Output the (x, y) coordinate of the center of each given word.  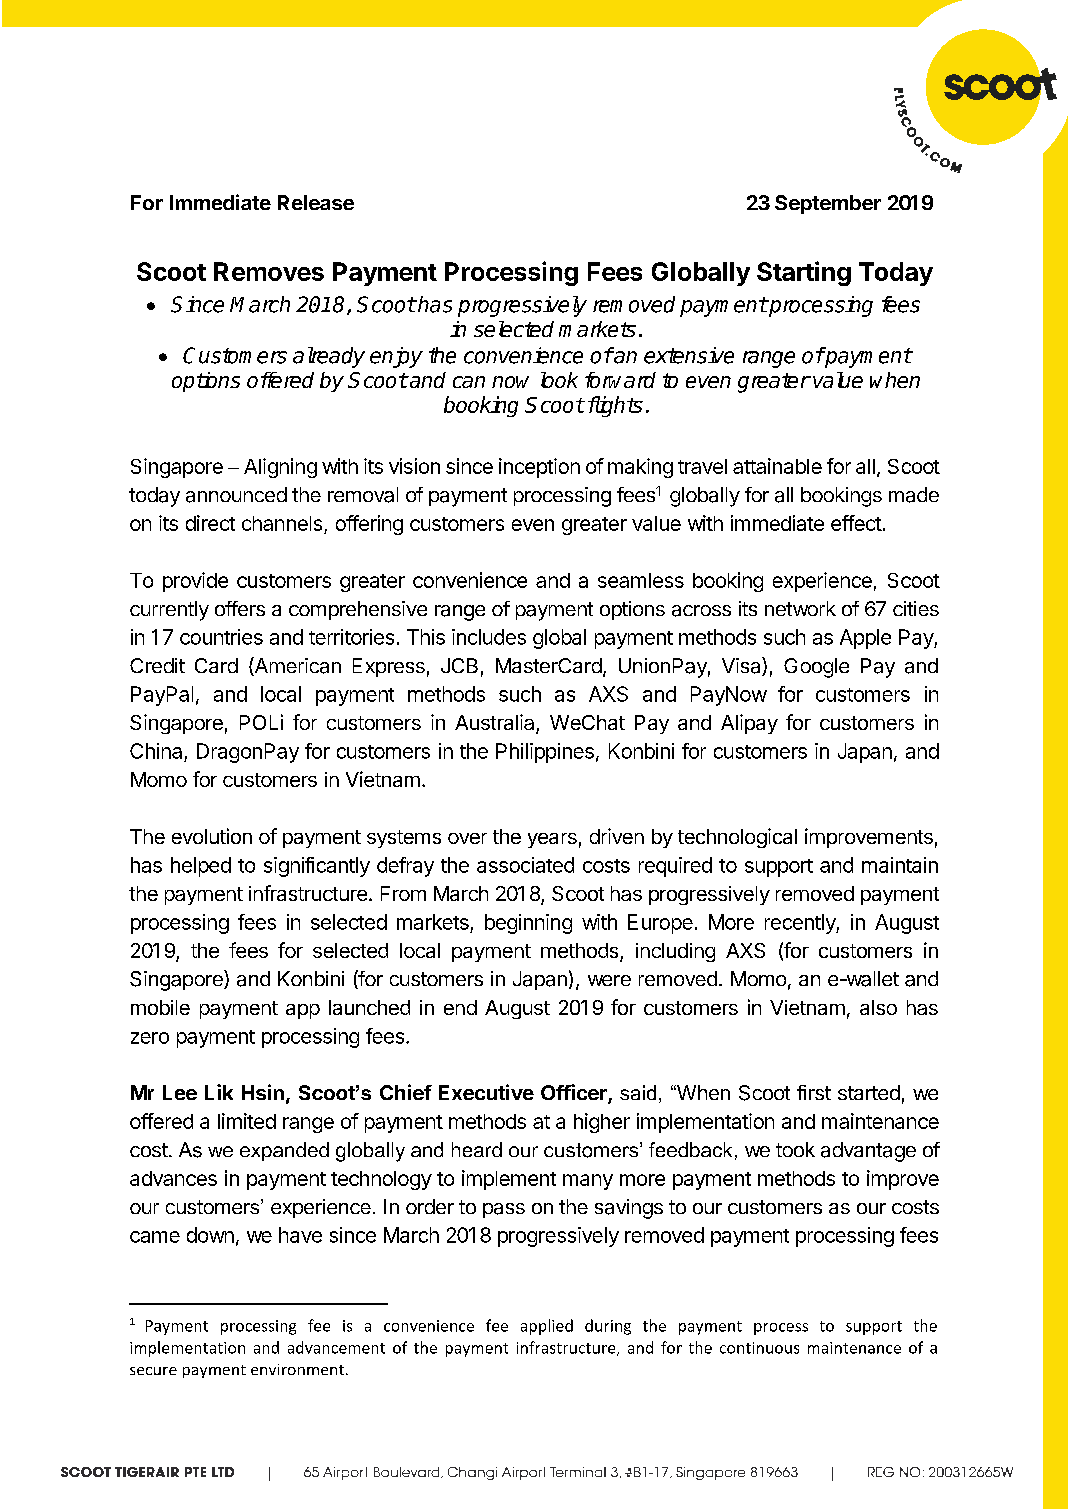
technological (737, 838)
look (559, 380)
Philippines (545, 753)
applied (547, 1327)
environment (297, 1369)
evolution (212, 836)
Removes (269, 271)
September (828, 204)
